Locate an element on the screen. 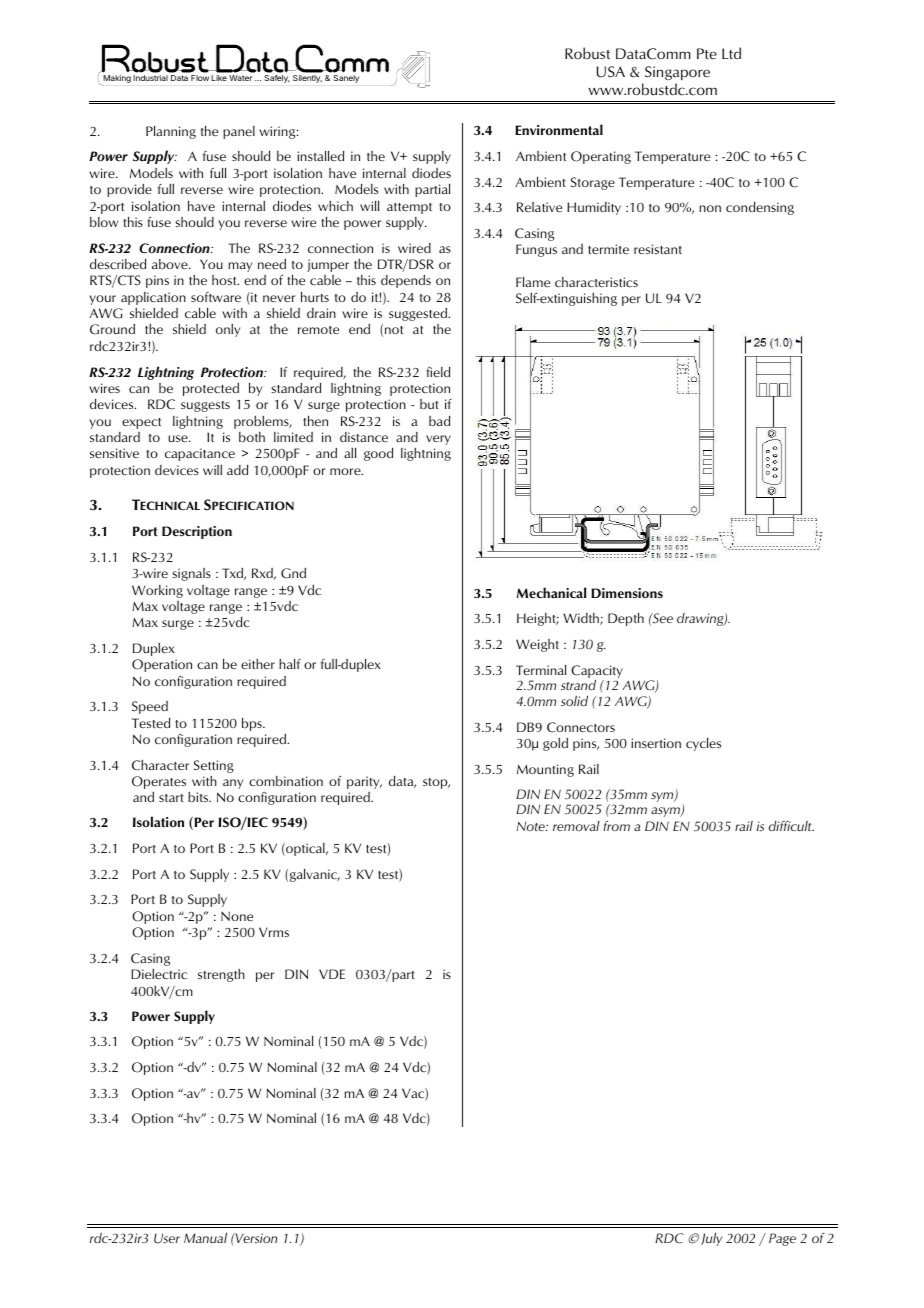 This screenshot has width=924, height=1308. July is located at coordinates (712, 1239).
